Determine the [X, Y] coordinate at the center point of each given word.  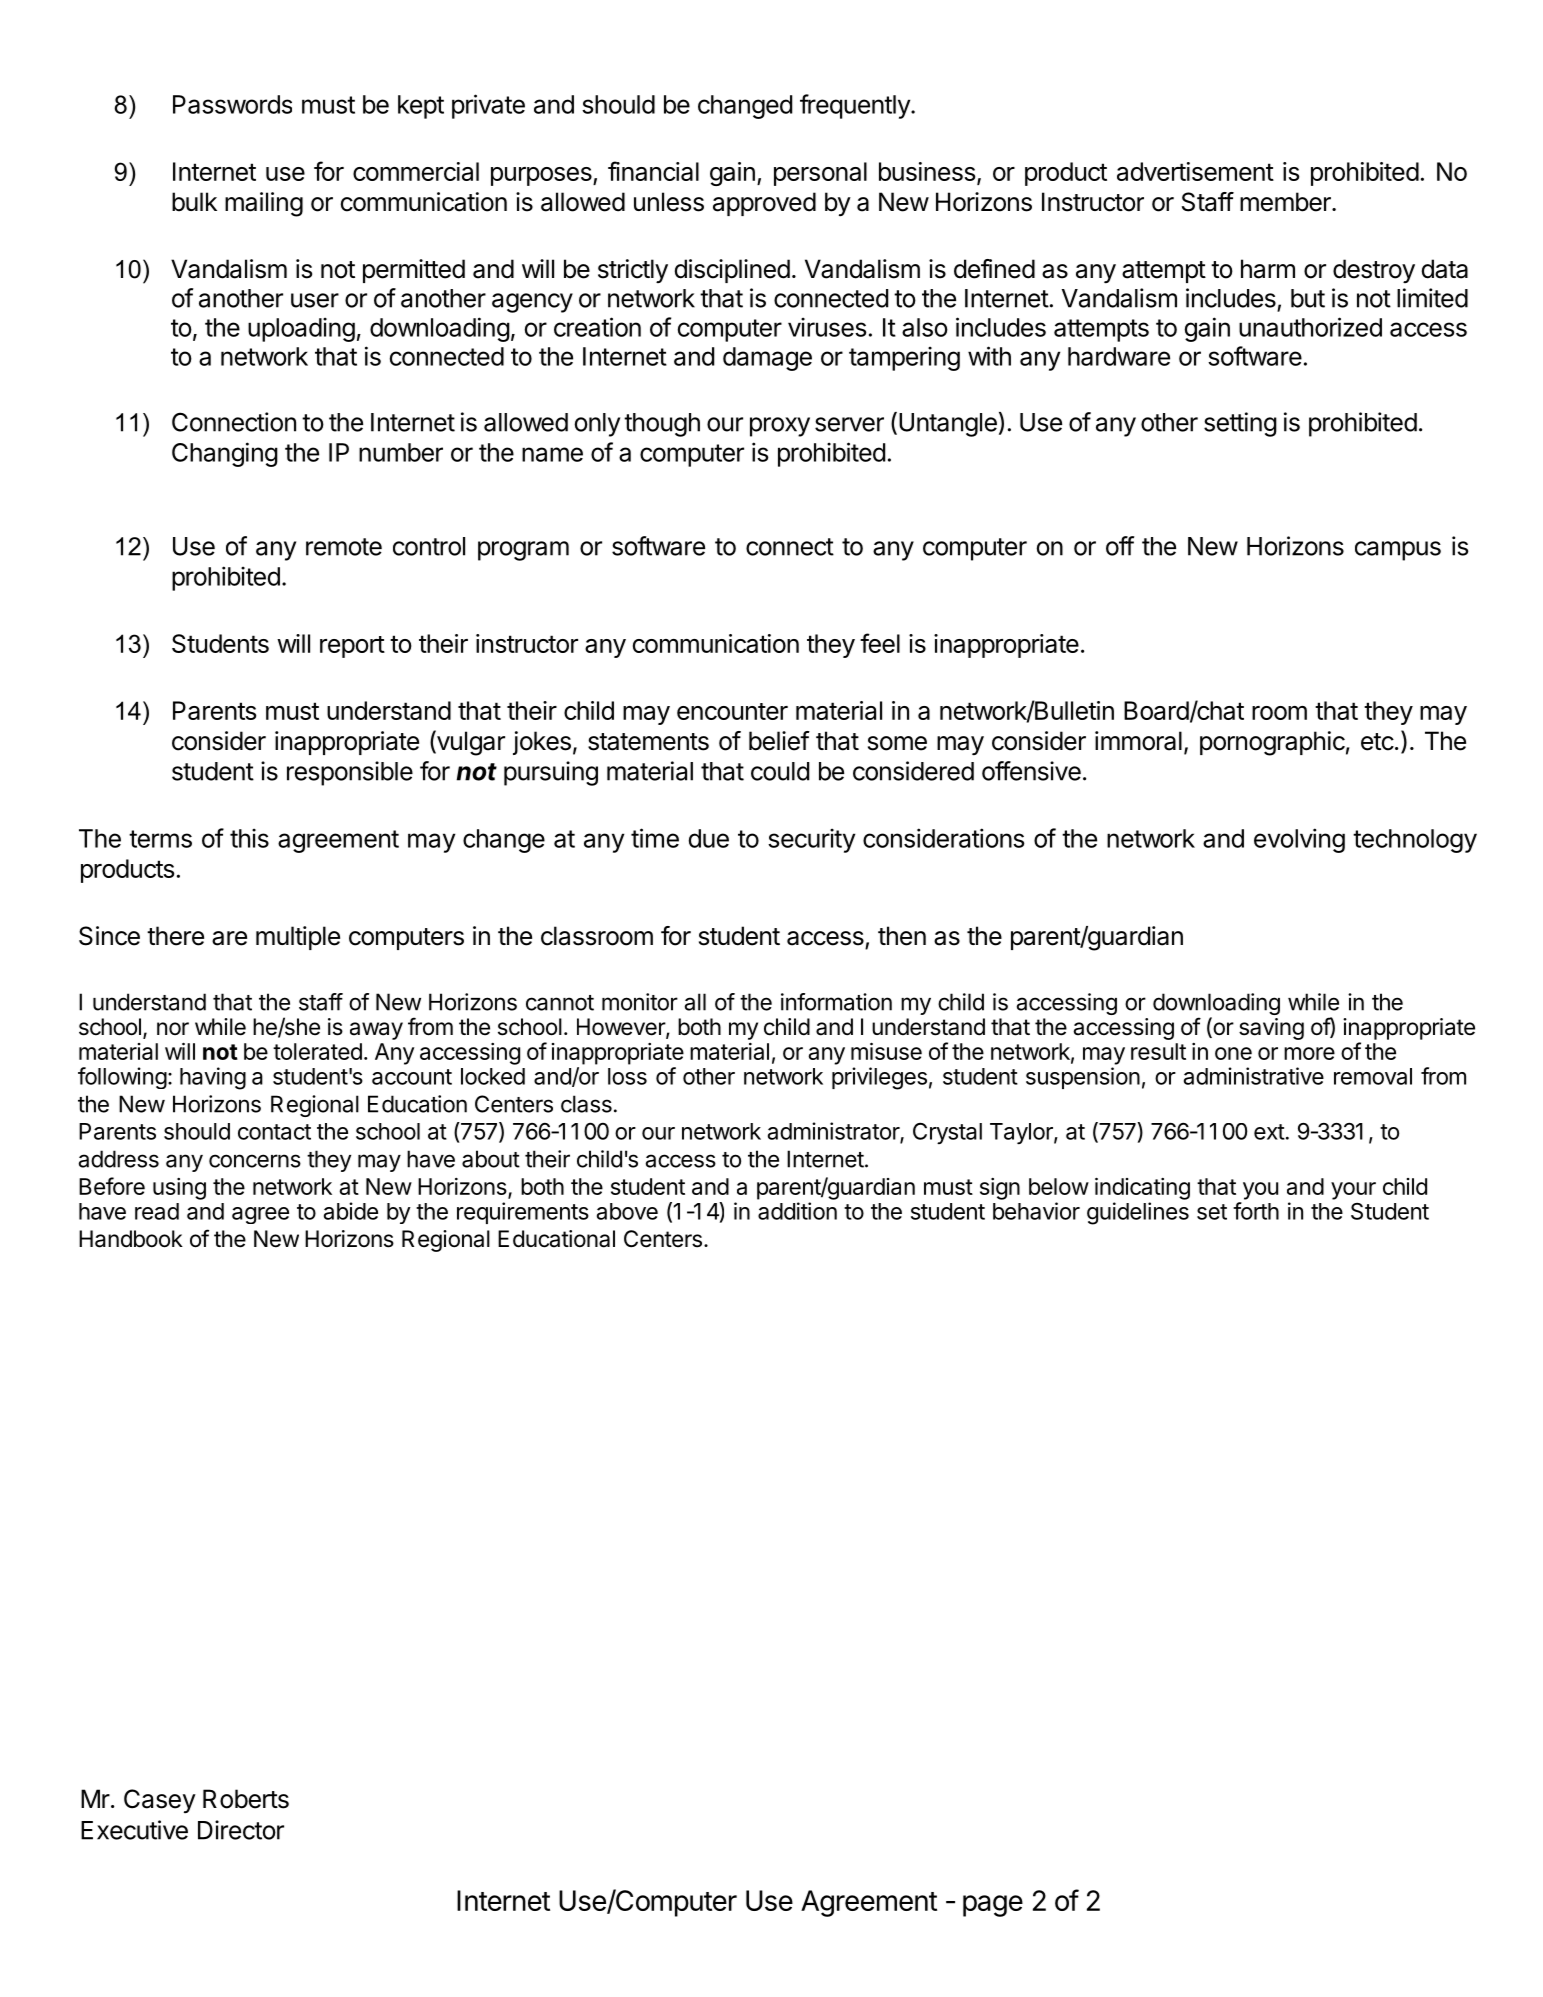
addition [797, 1211]
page [993, 1906]
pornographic [1272, 743]
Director [241, 1830]
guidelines [1138, 1213]
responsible [350, 773]
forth [1256, 1211]
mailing [264, 204]
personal [820, 174]
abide [351, 1211]
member [1286, 202]
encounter [732, 711]
